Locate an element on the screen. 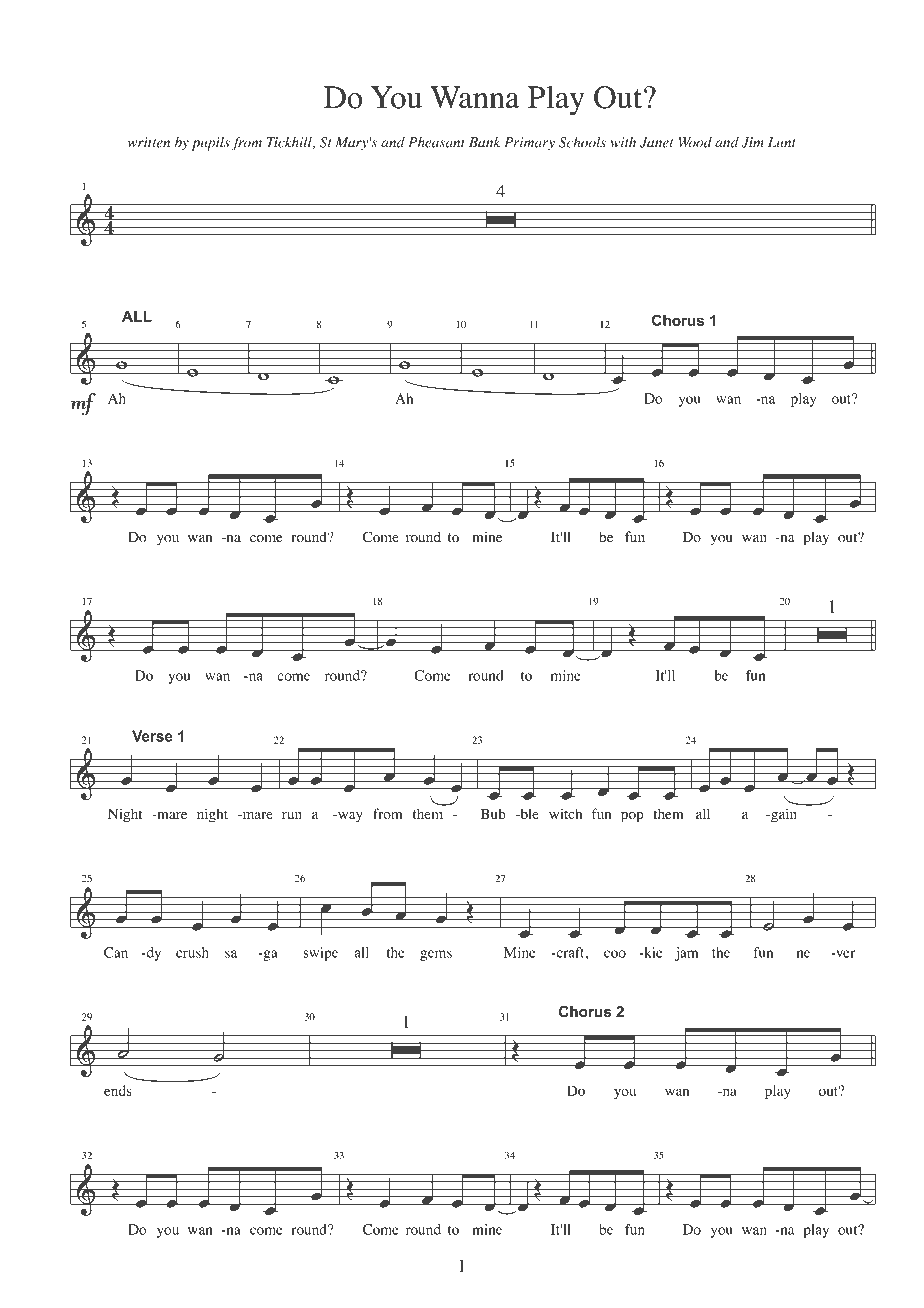 The width and height of the screenshot is (924, 1308). gain is located at coordinates (783, 815).
